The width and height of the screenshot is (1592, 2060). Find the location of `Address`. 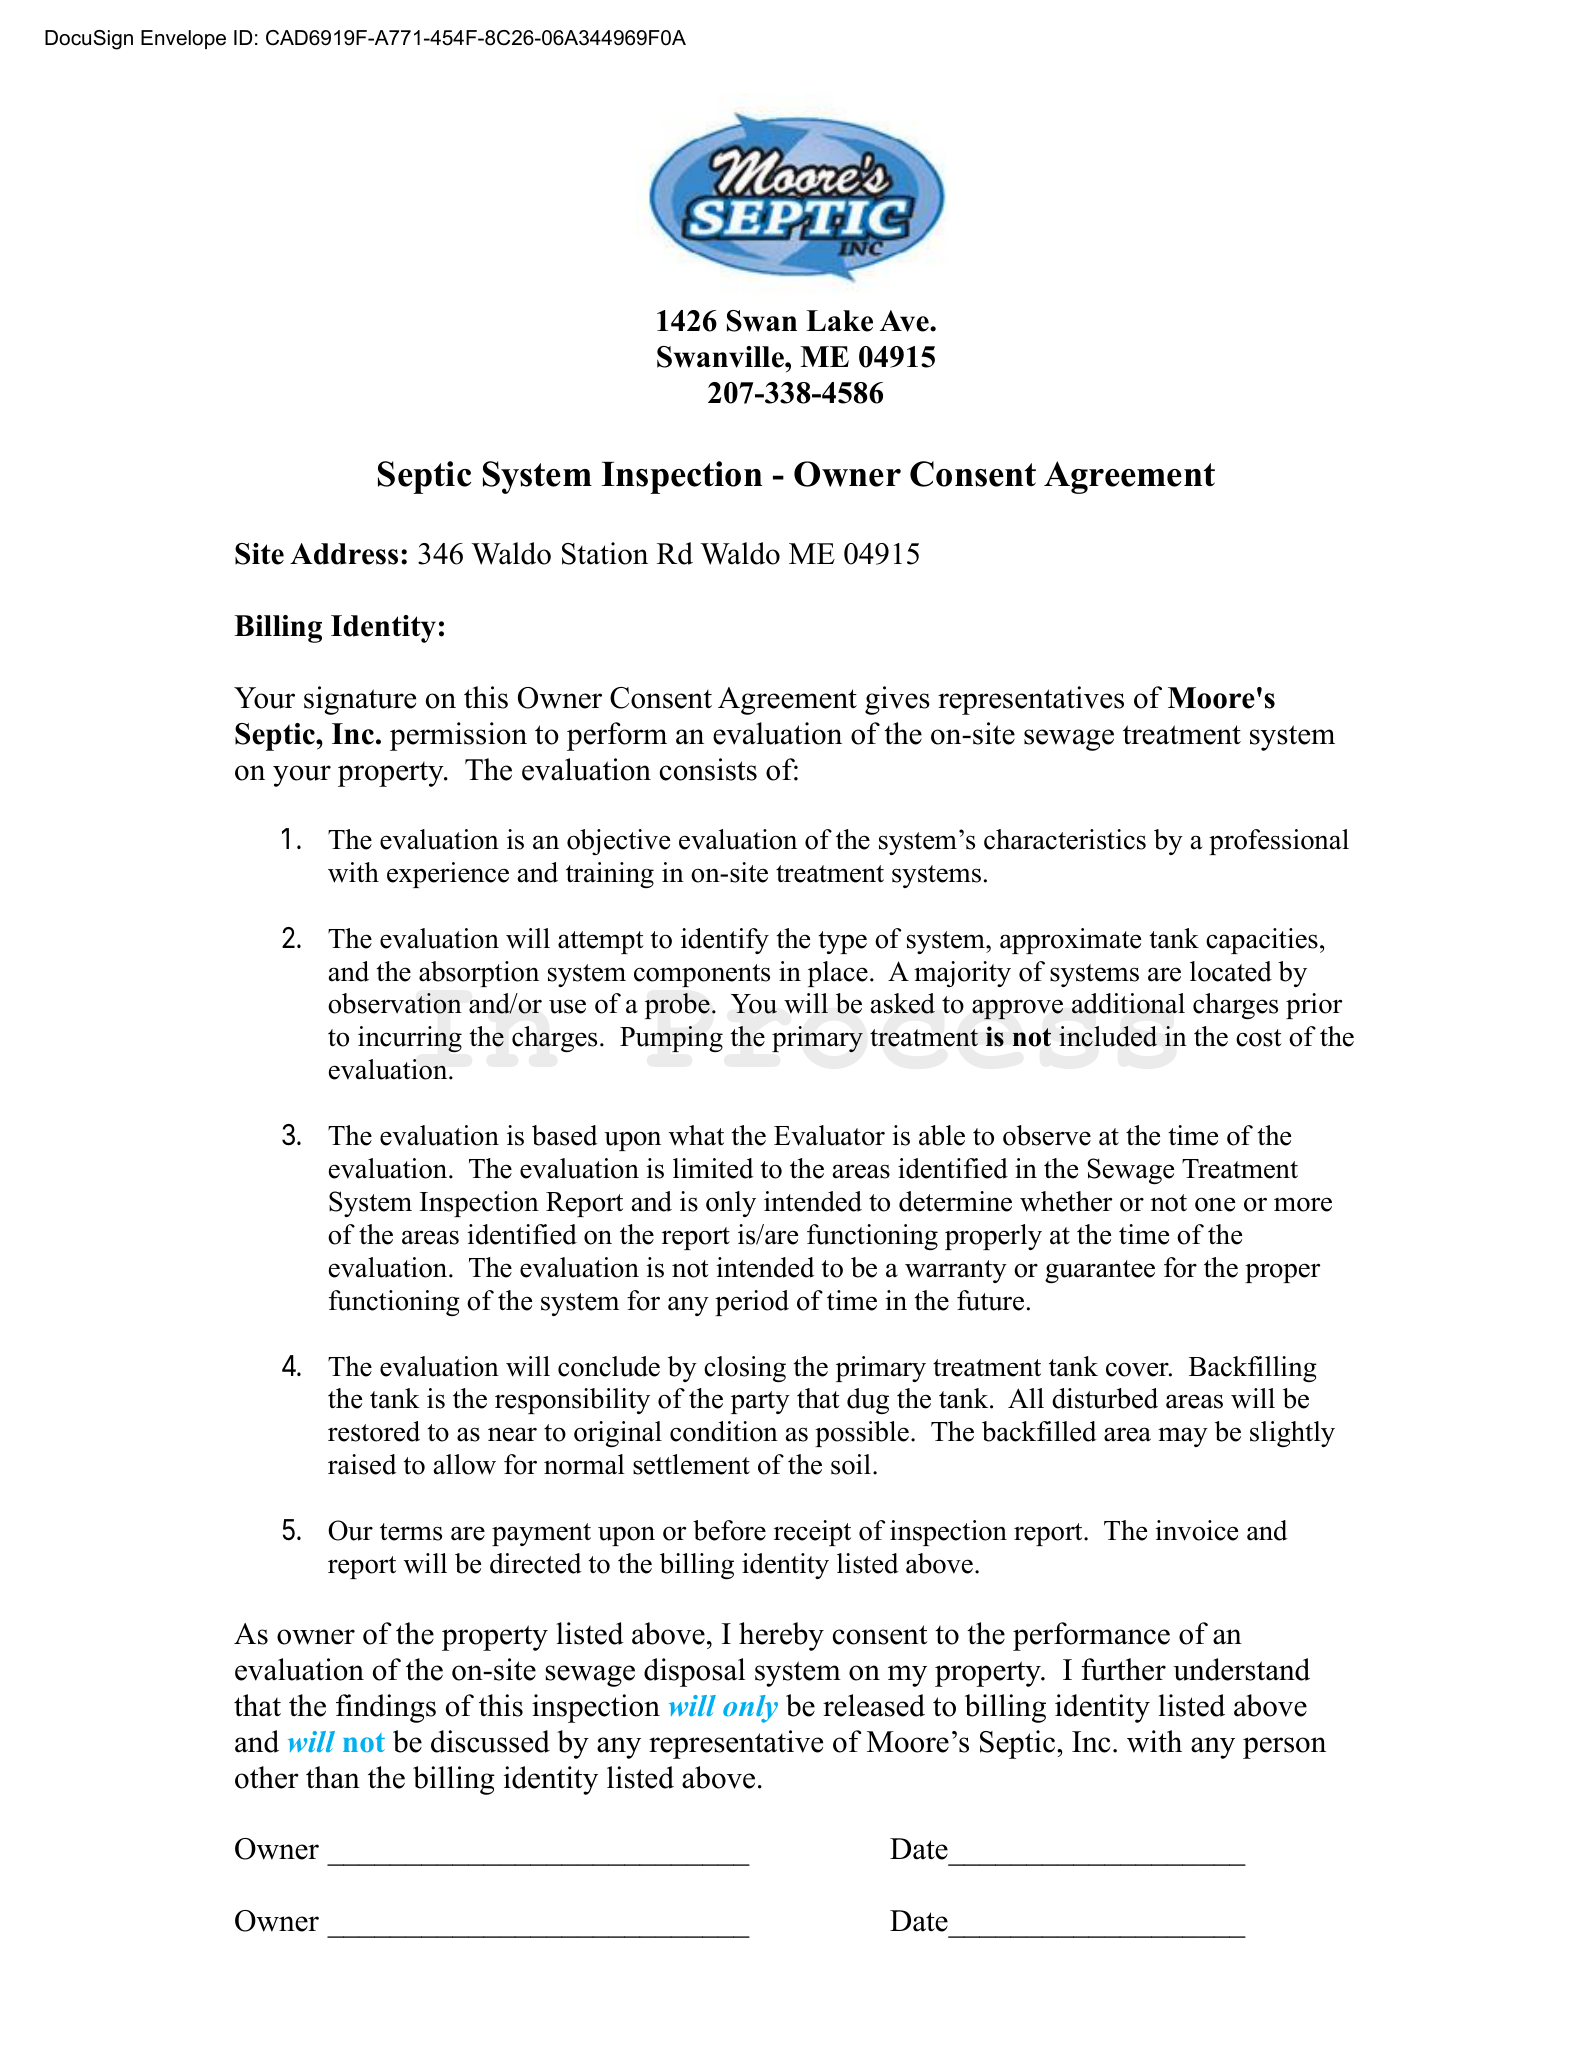

Address is located at coordinates (344, 554).
